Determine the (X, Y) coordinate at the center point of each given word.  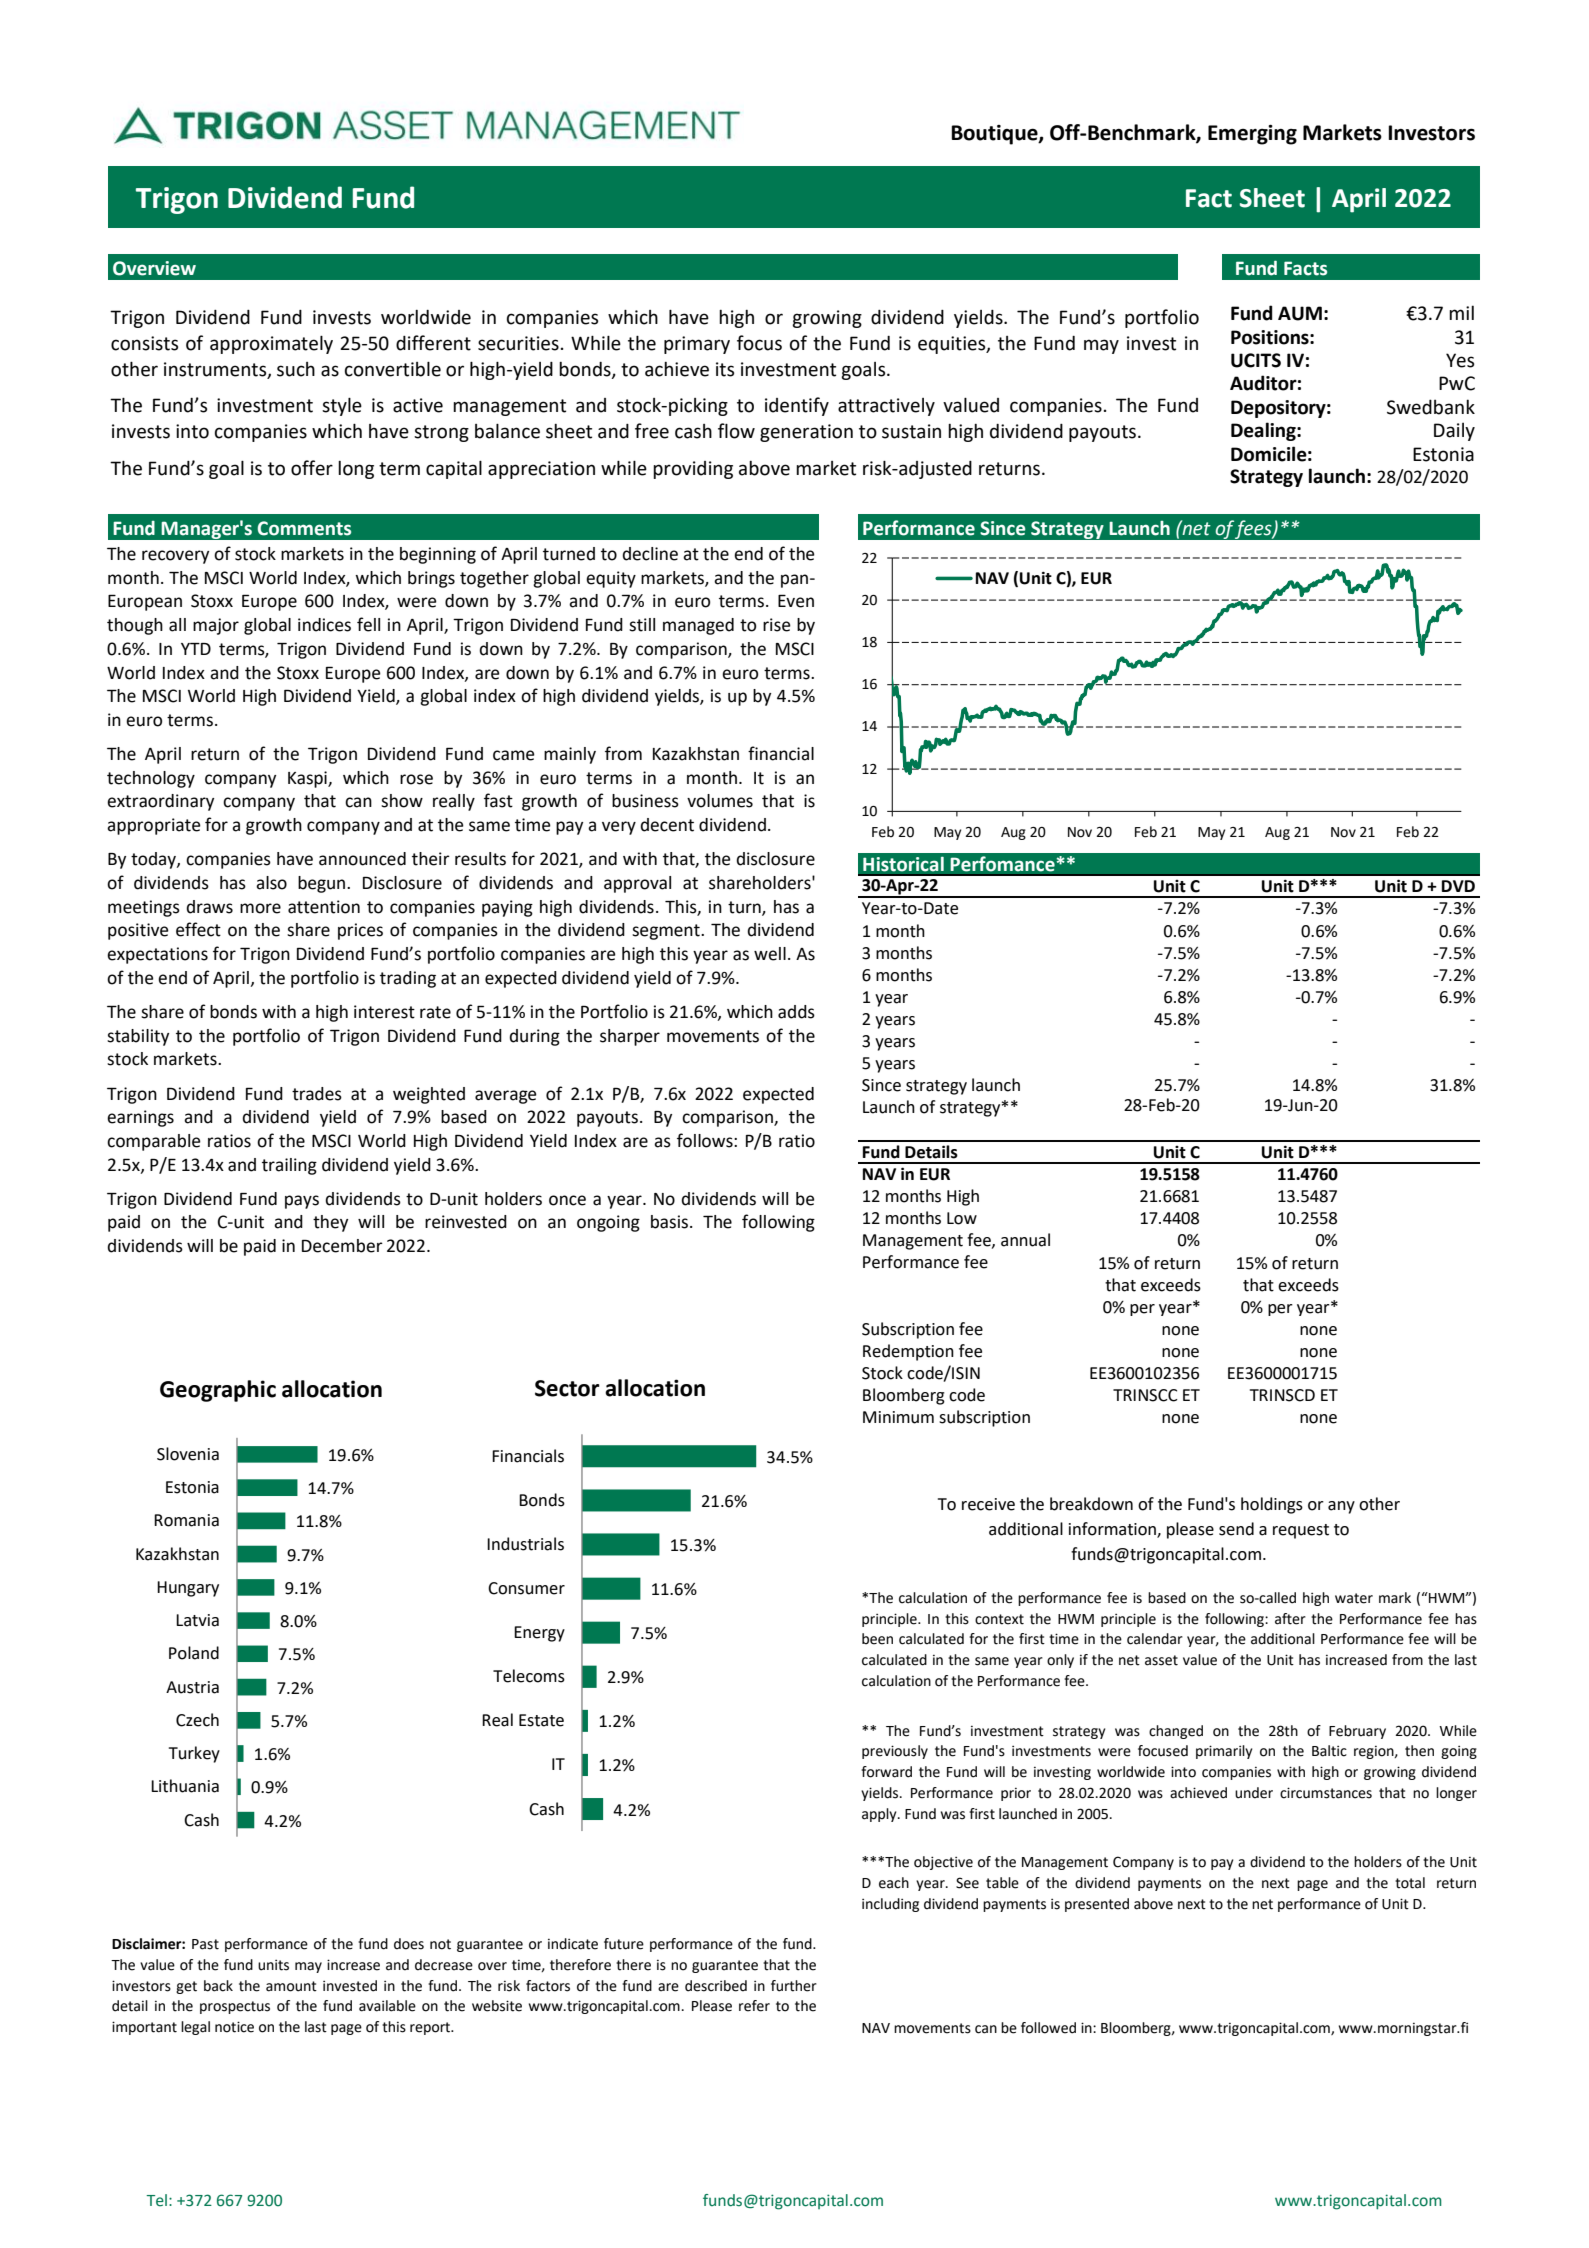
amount (291, 1986)
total (1410, 1883)
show (402, 801)
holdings (1272, 1505)
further (794, 1986)
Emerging (1252, 135)
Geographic (218, 1391)
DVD (1458, 886)
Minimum (898, 1417)
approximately (271, 344)
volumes (720, 801)
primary (697, 345)
